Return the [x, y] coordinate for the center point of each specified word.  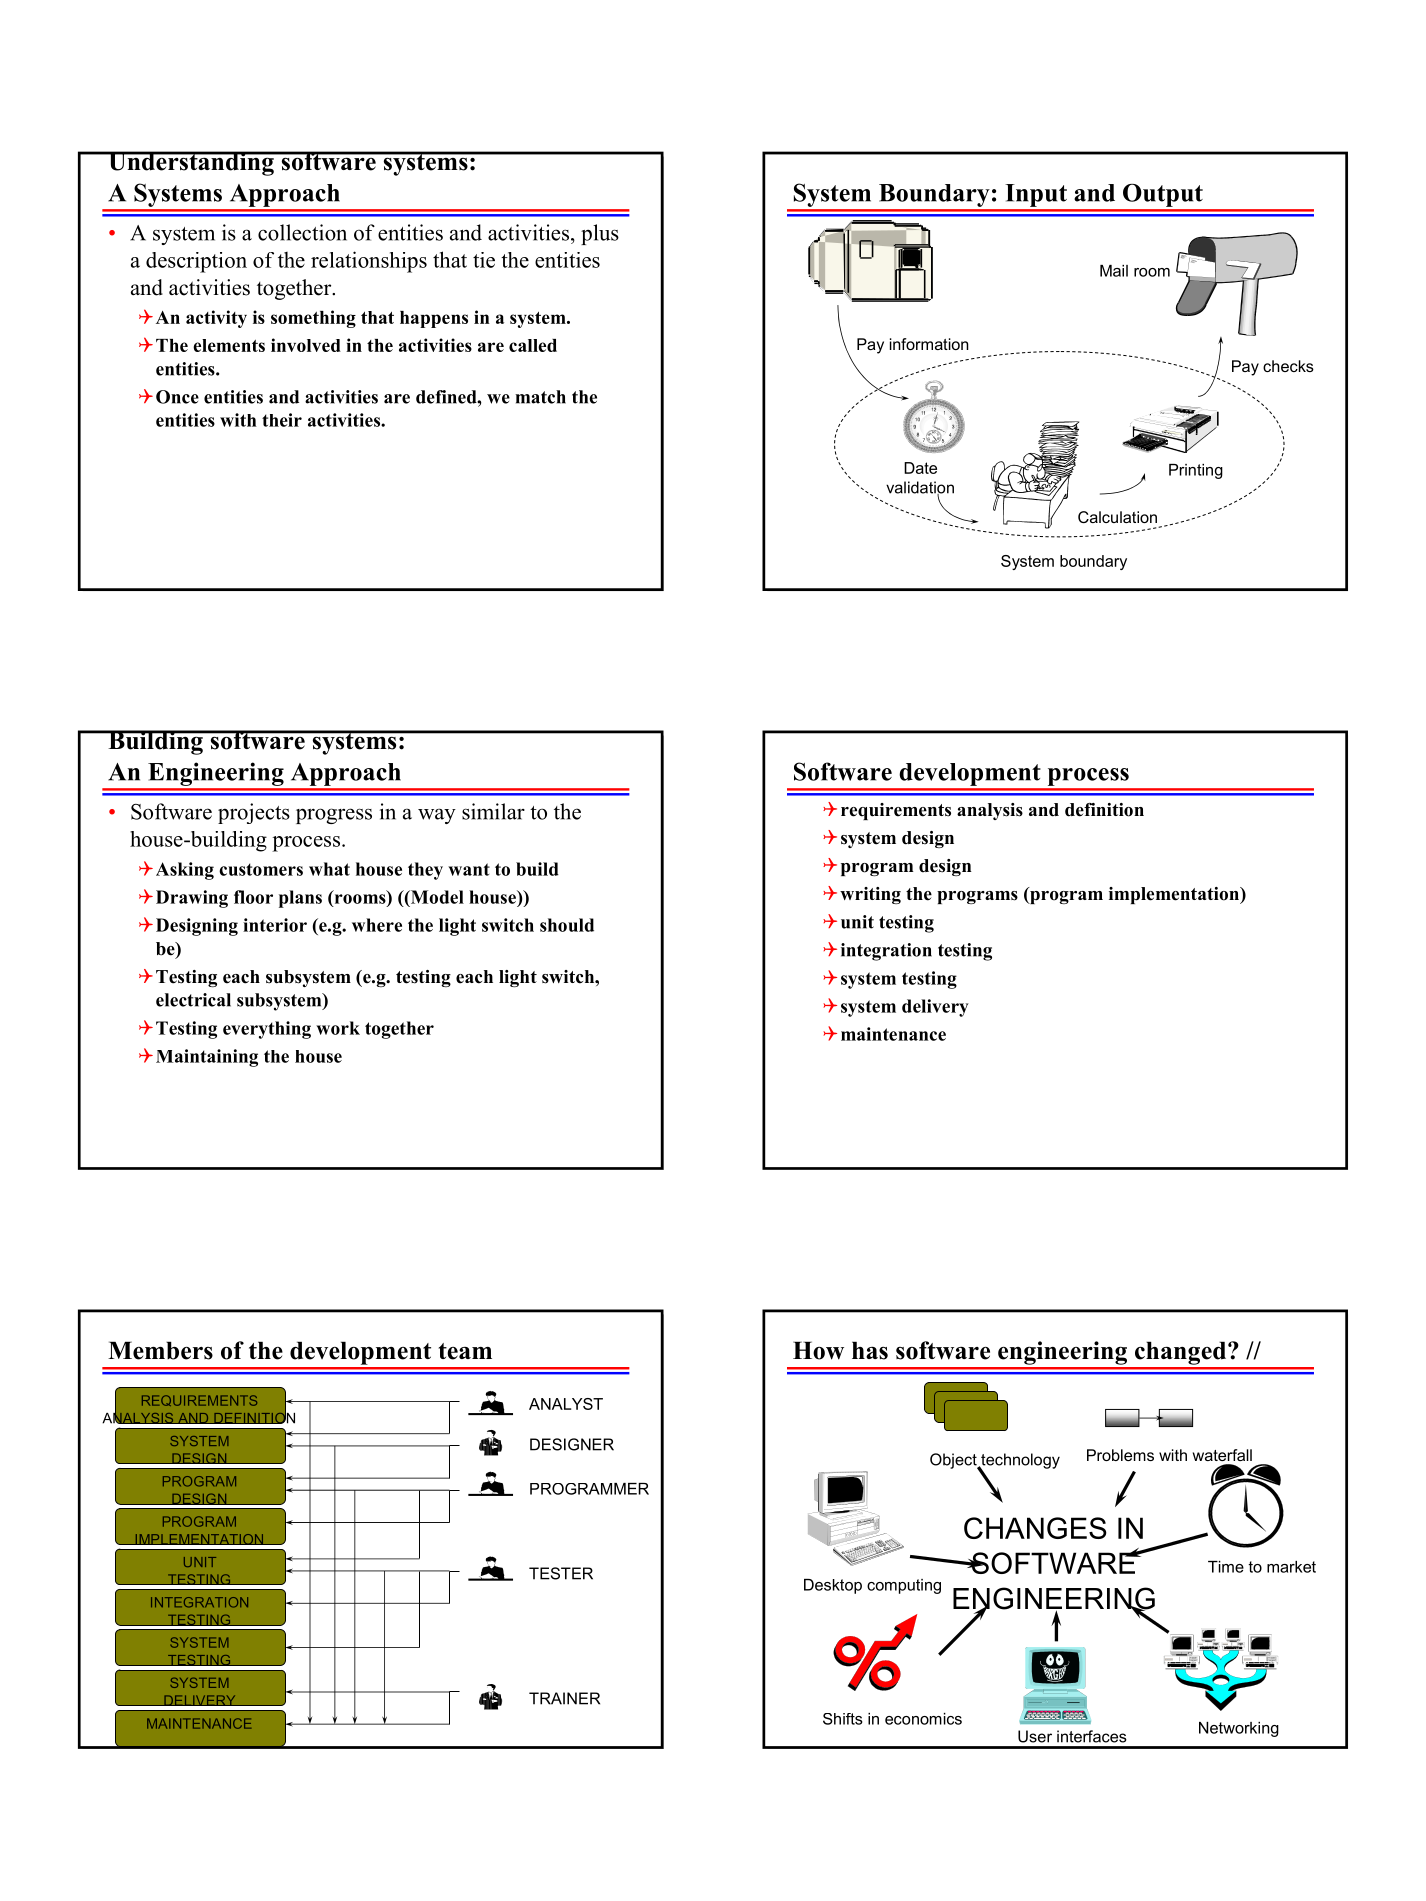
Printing [1196, 471]
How [818, 1350]
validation [920, 488]
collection [302, 232]
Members [160, 1350]
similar [493, 811]
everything [267, 1030]
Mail [1114, 271]
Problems [1120, 1455]
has [870, 1350]
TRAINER [564, 1698]
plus [600, 234]
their [282, 420]
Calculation [1117, 517]
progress [334, 816]
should [567, 925]
